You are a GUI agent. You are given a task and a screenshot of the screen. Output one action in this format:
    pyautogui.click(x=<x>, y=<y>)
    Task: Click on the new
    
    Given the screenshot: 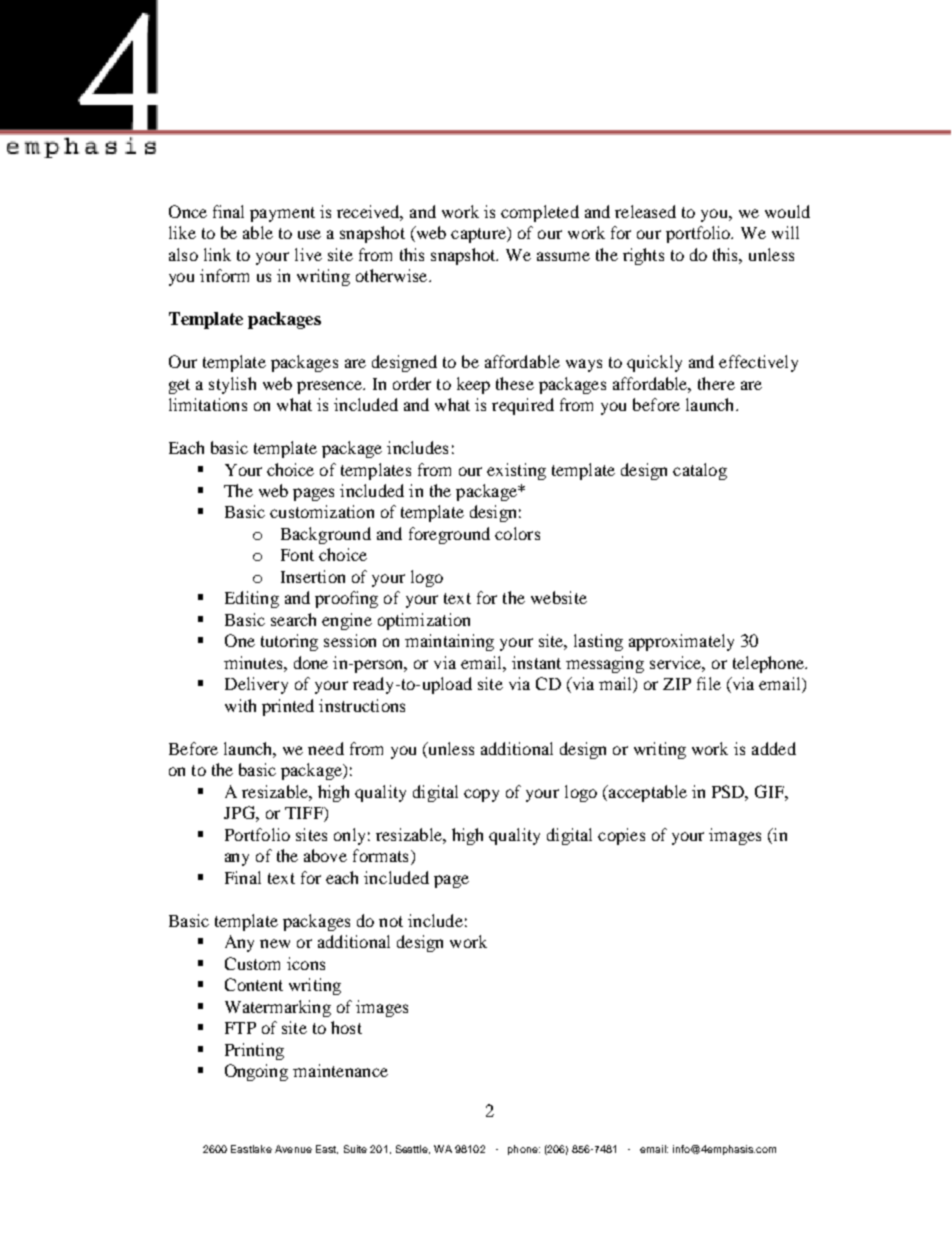 What is the action you would take?
    pyautogui.click(x=275, y=943)
